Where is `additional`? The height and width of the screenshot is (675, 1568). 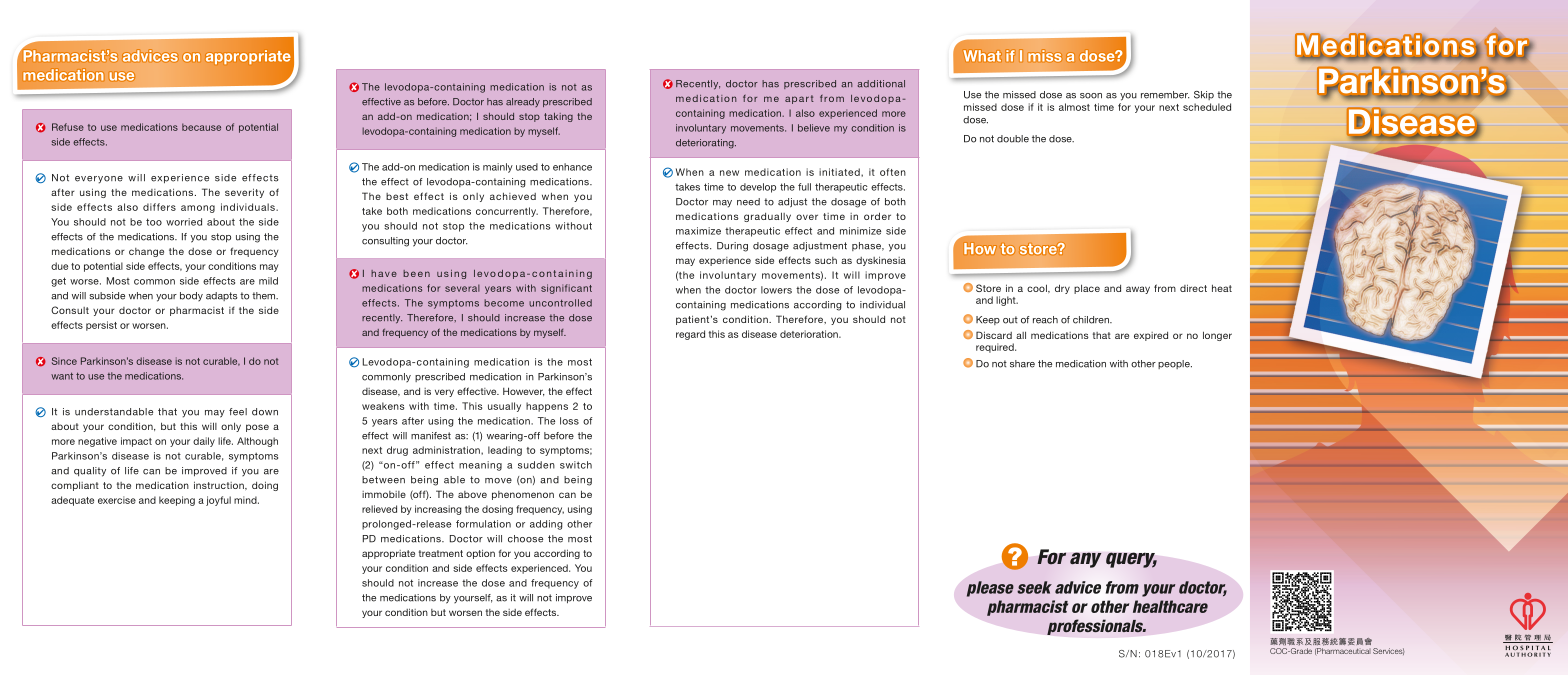
additional is located at coordinates (881, 84).
